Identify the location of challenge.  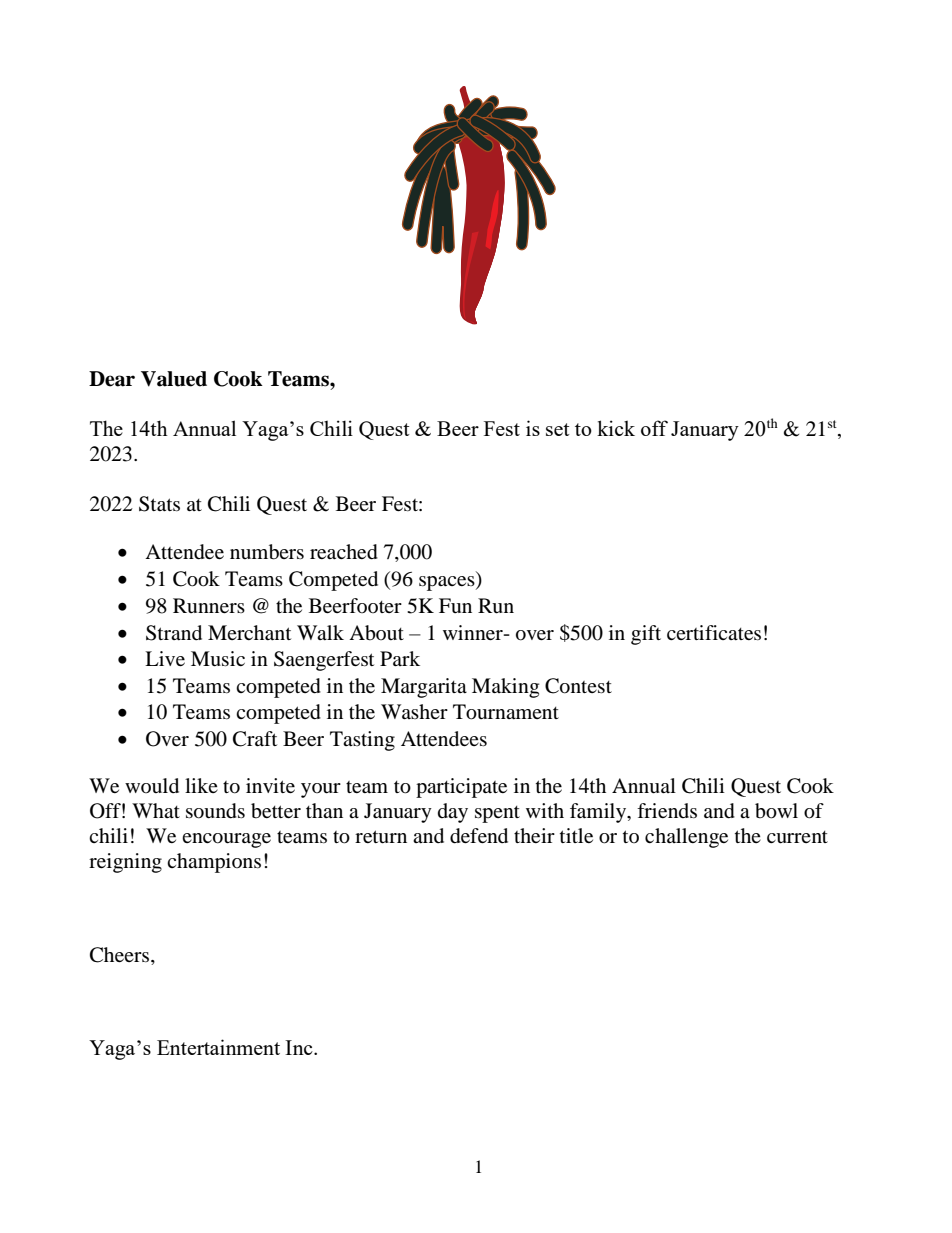
(686, 838).
